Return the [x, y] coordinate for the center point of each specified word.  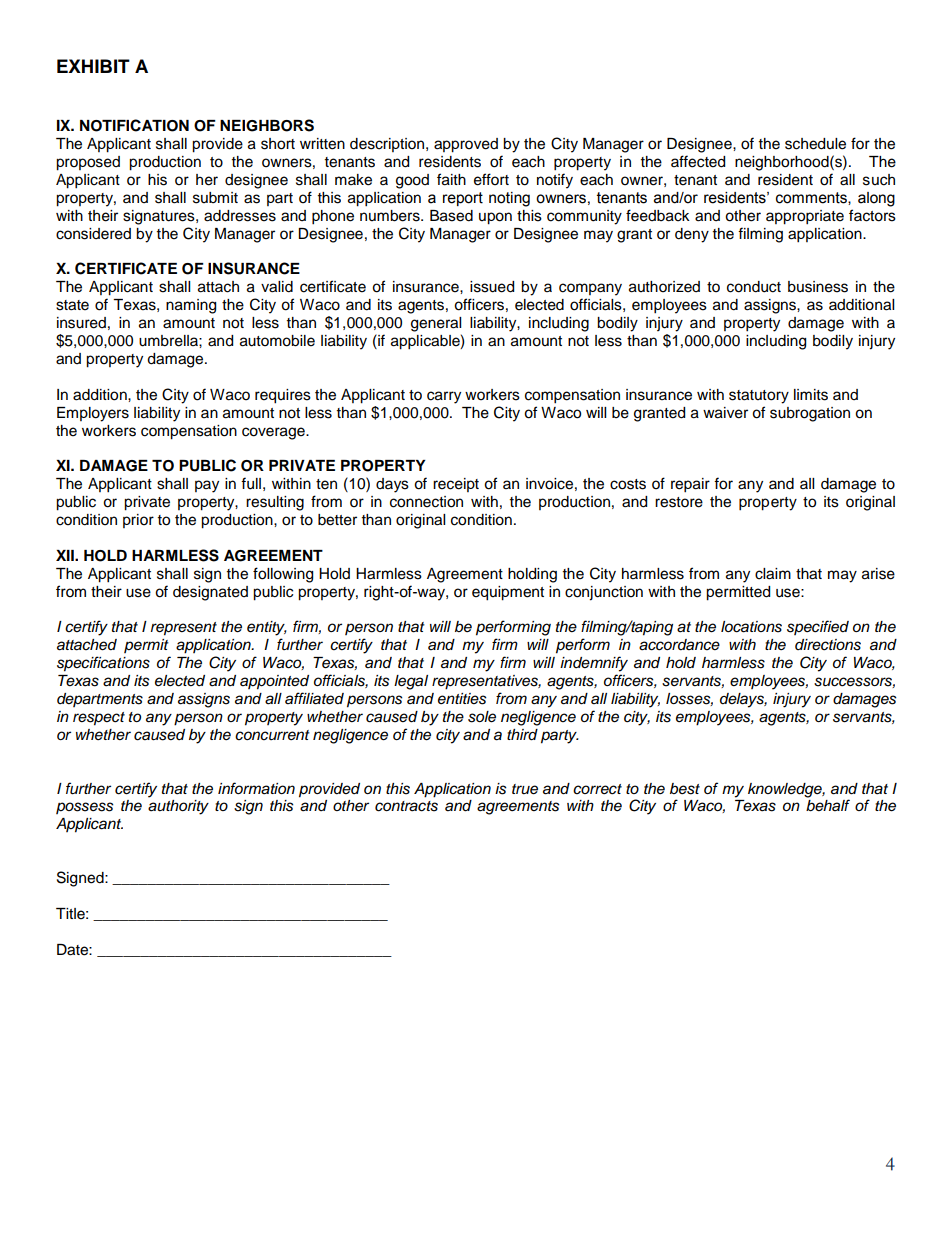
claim [773, 574]
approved [466, 145]
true [525, 789]
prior [138, 521]
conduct [754, 287]
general [436, 324]
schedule [815, 144]
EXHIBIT [93, 66]
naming [191, 306]
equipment [508, 593]
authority [178, 807]
